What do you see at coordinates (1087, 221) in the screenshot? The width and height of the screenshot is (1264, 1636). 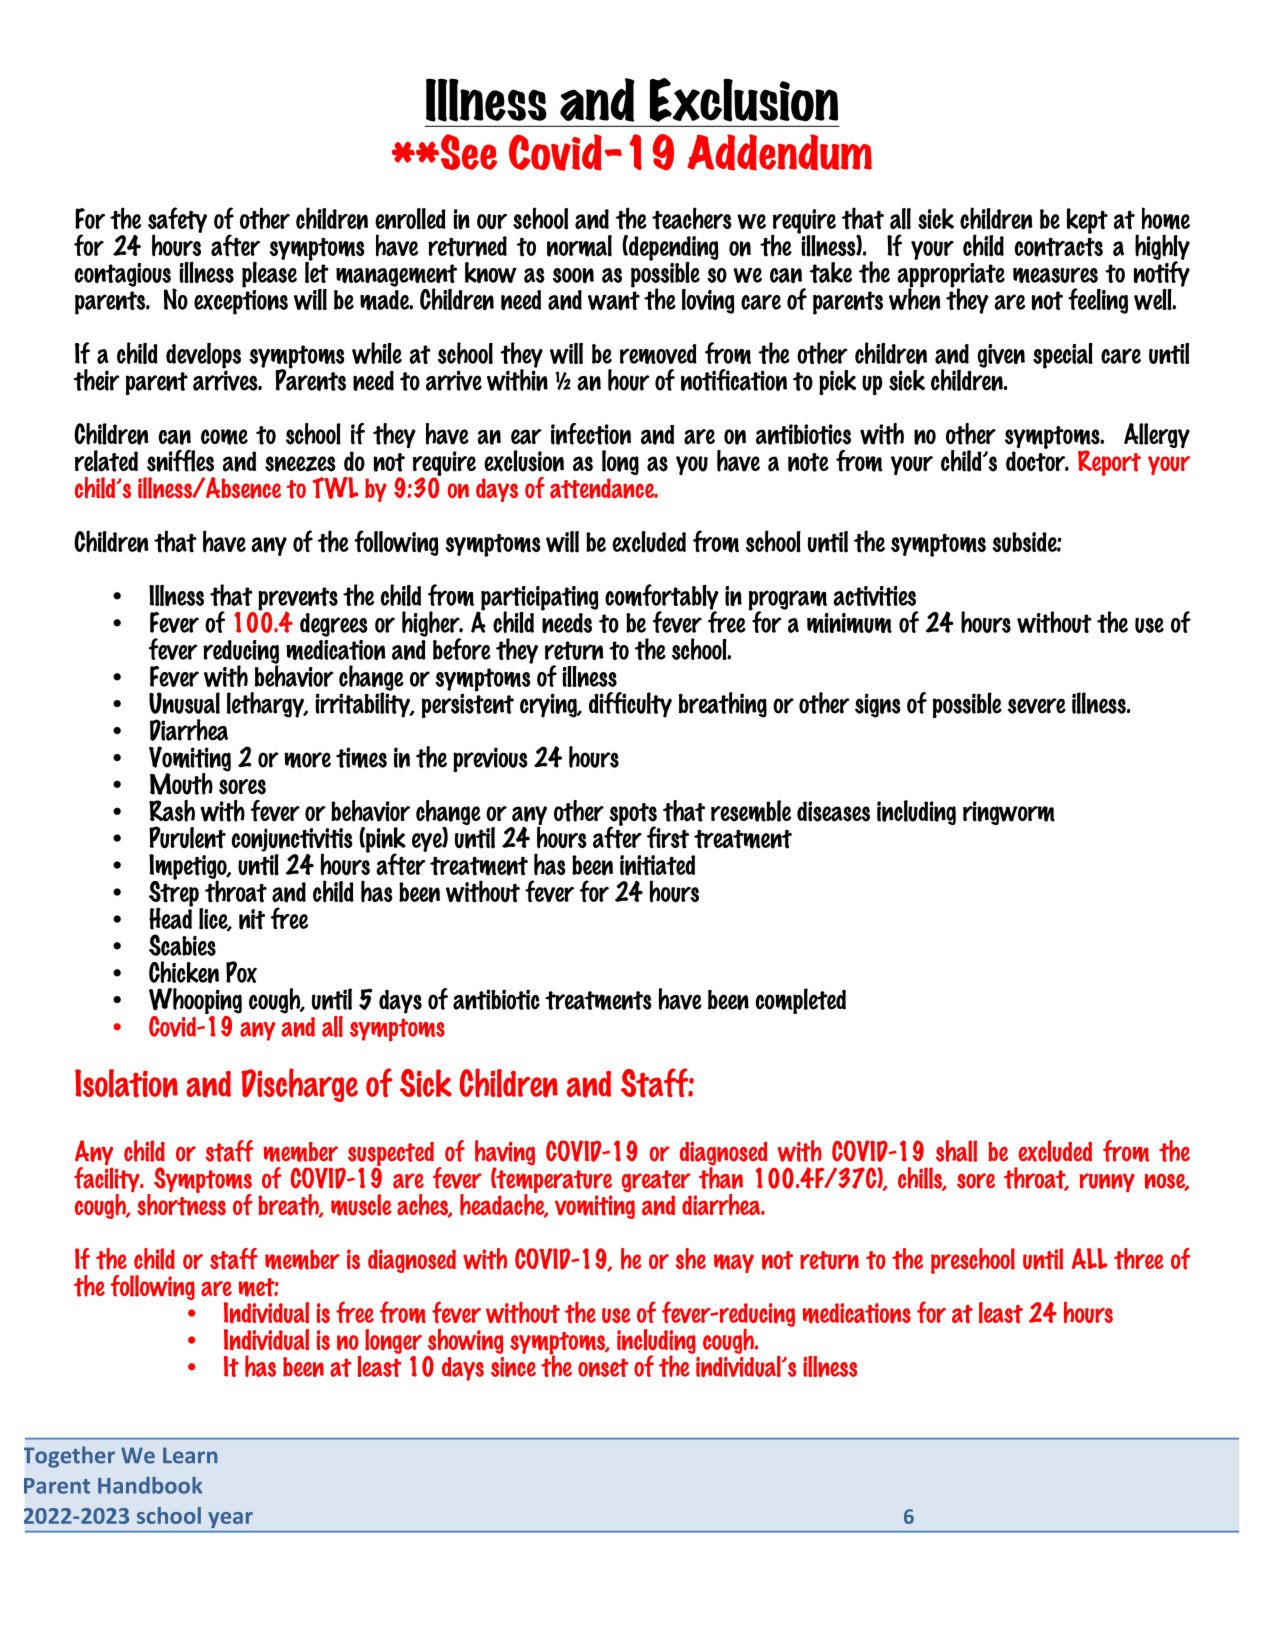 I see `kept` at bounding box center [1087, 221].
